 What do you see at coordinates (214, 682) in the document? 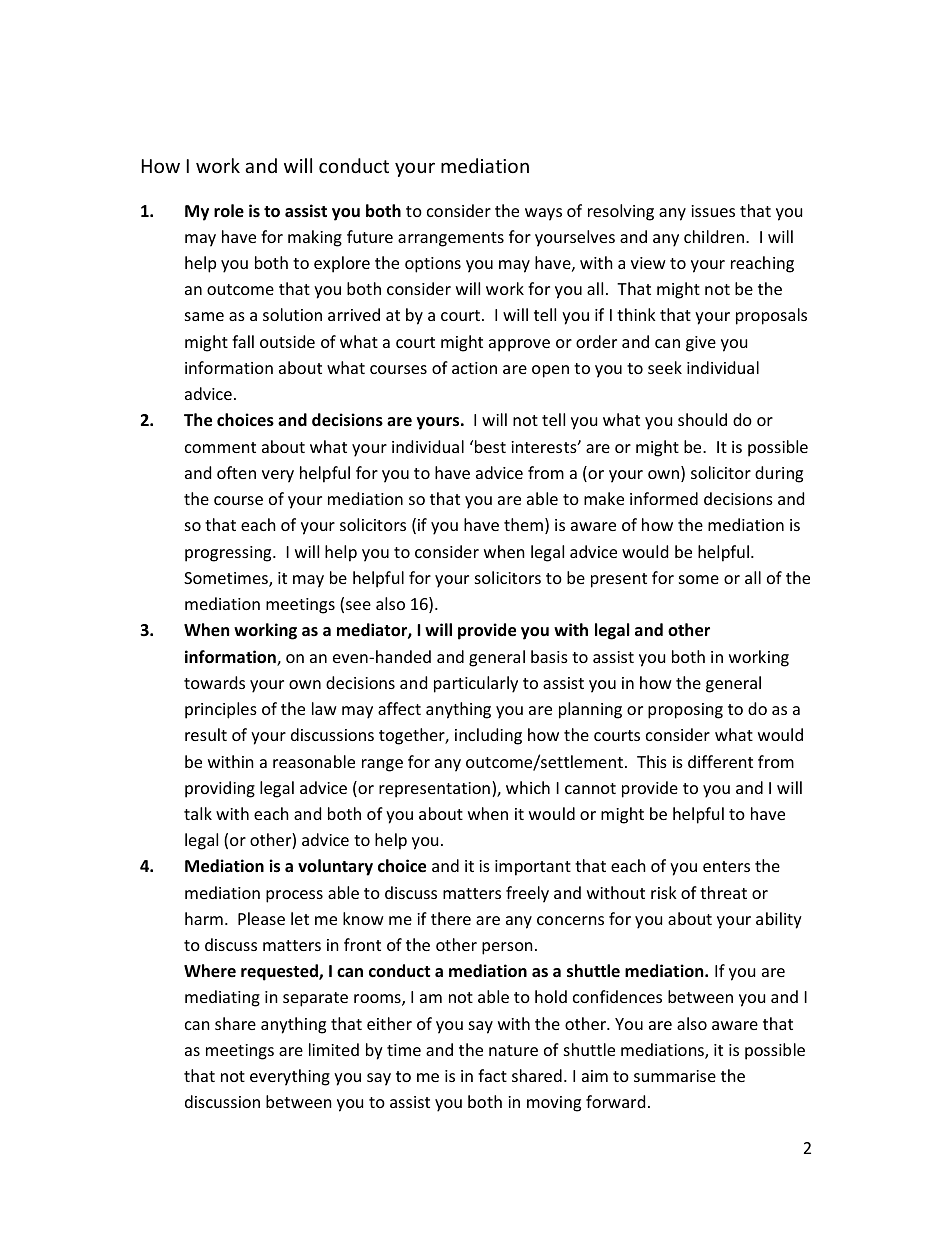
I see `towards` at bounding box center [214, 682].
